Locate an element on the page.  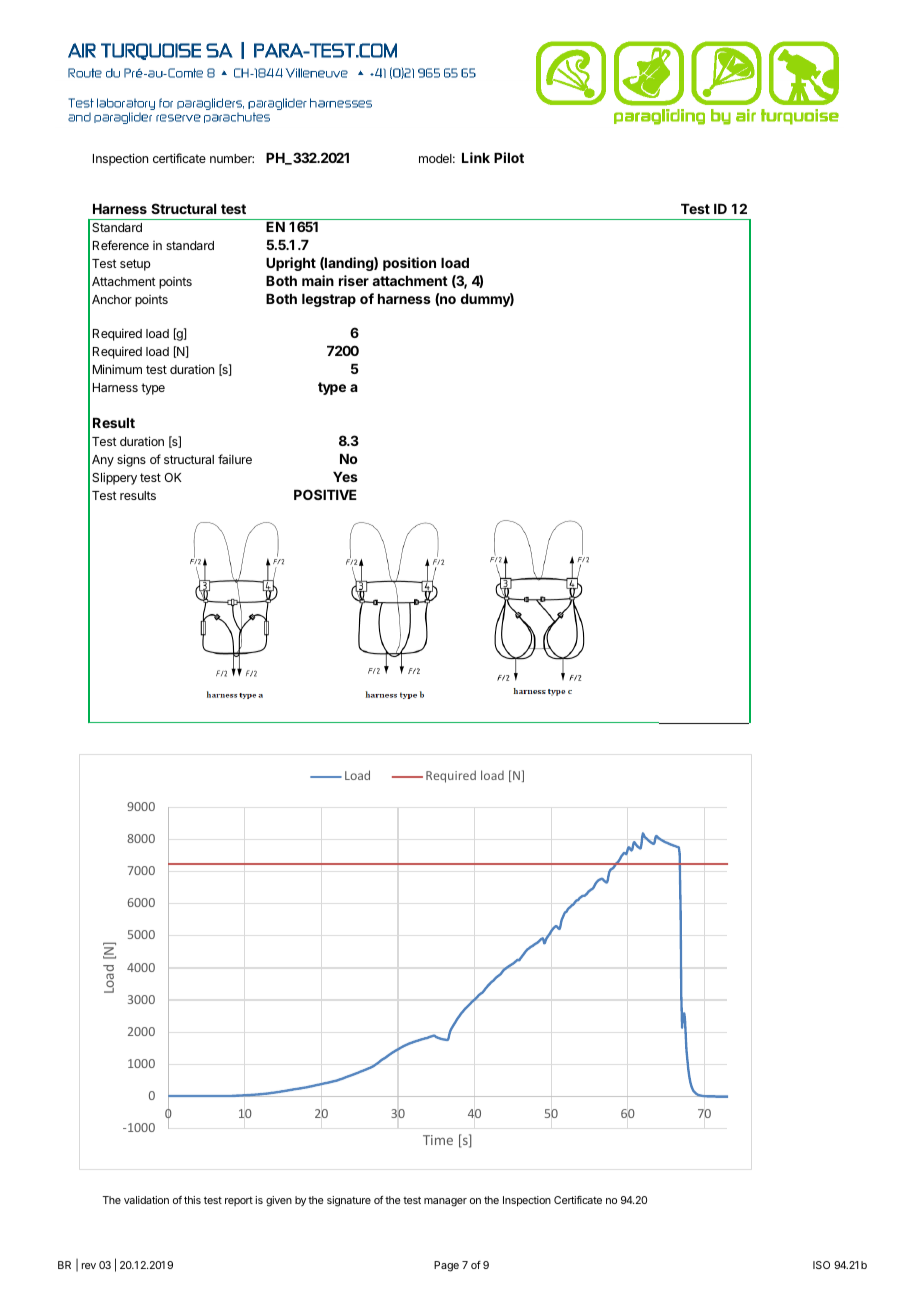
Time is located at coordinates (438, 1140).
